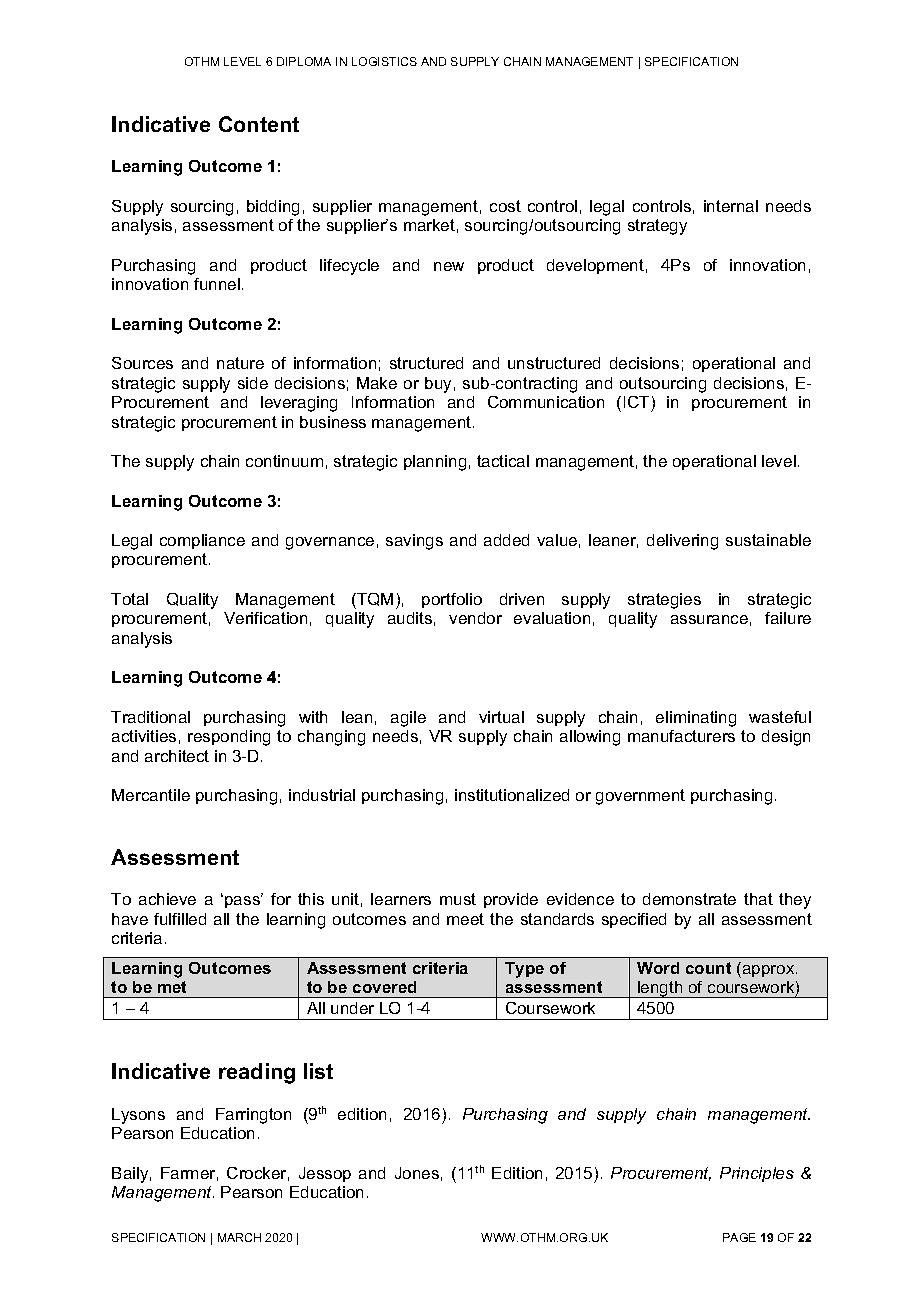 Image resolution: width=924 pixels, height=1308 pixels. What do you see at coordinates (475, 618) in the page?
I see `vendor` at bounding box center [475, 618].
